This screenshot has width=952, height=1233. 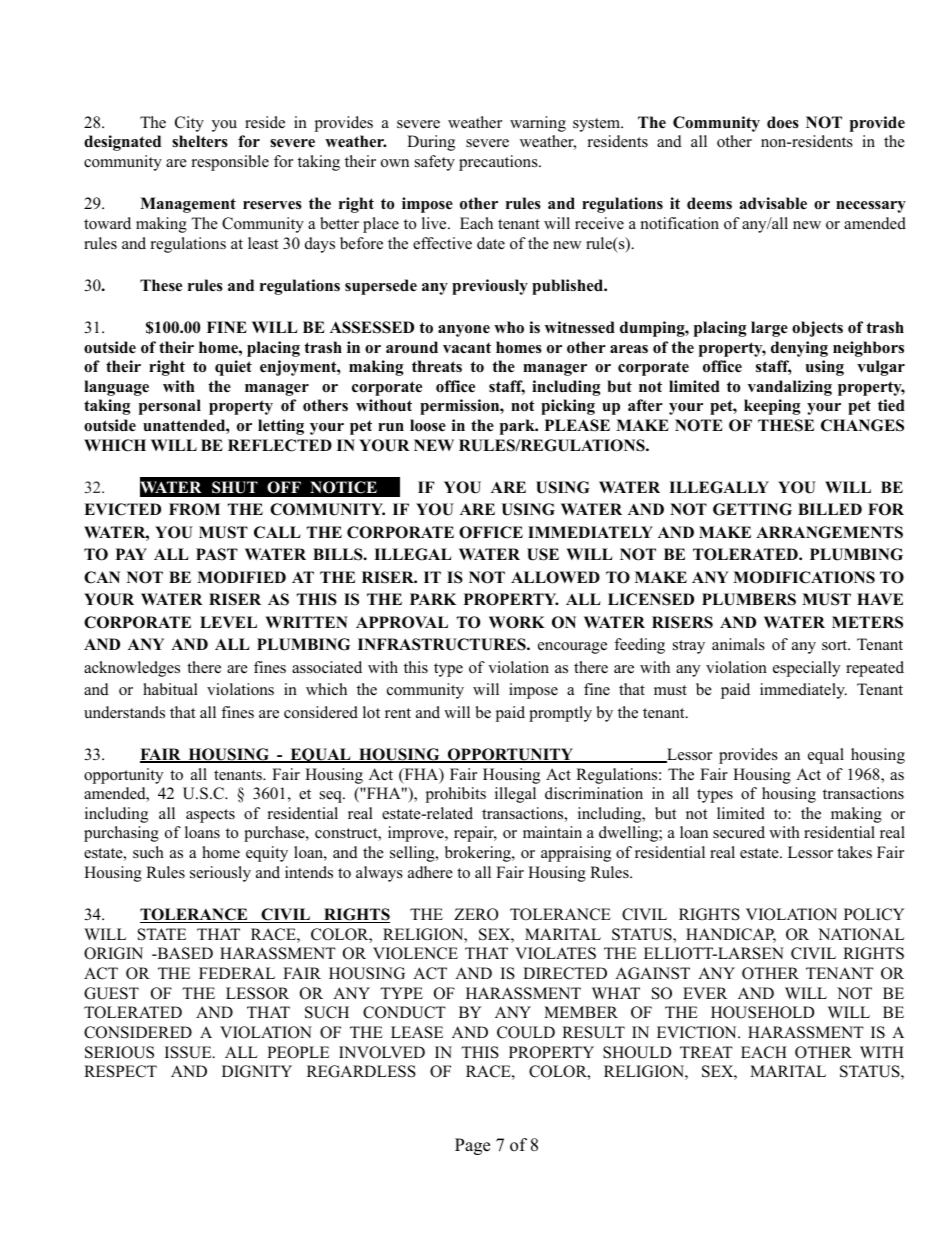 What do you see at coordinates (836, 645) in the screenshot?
I see `sort` at bounding box center [836, 645].
